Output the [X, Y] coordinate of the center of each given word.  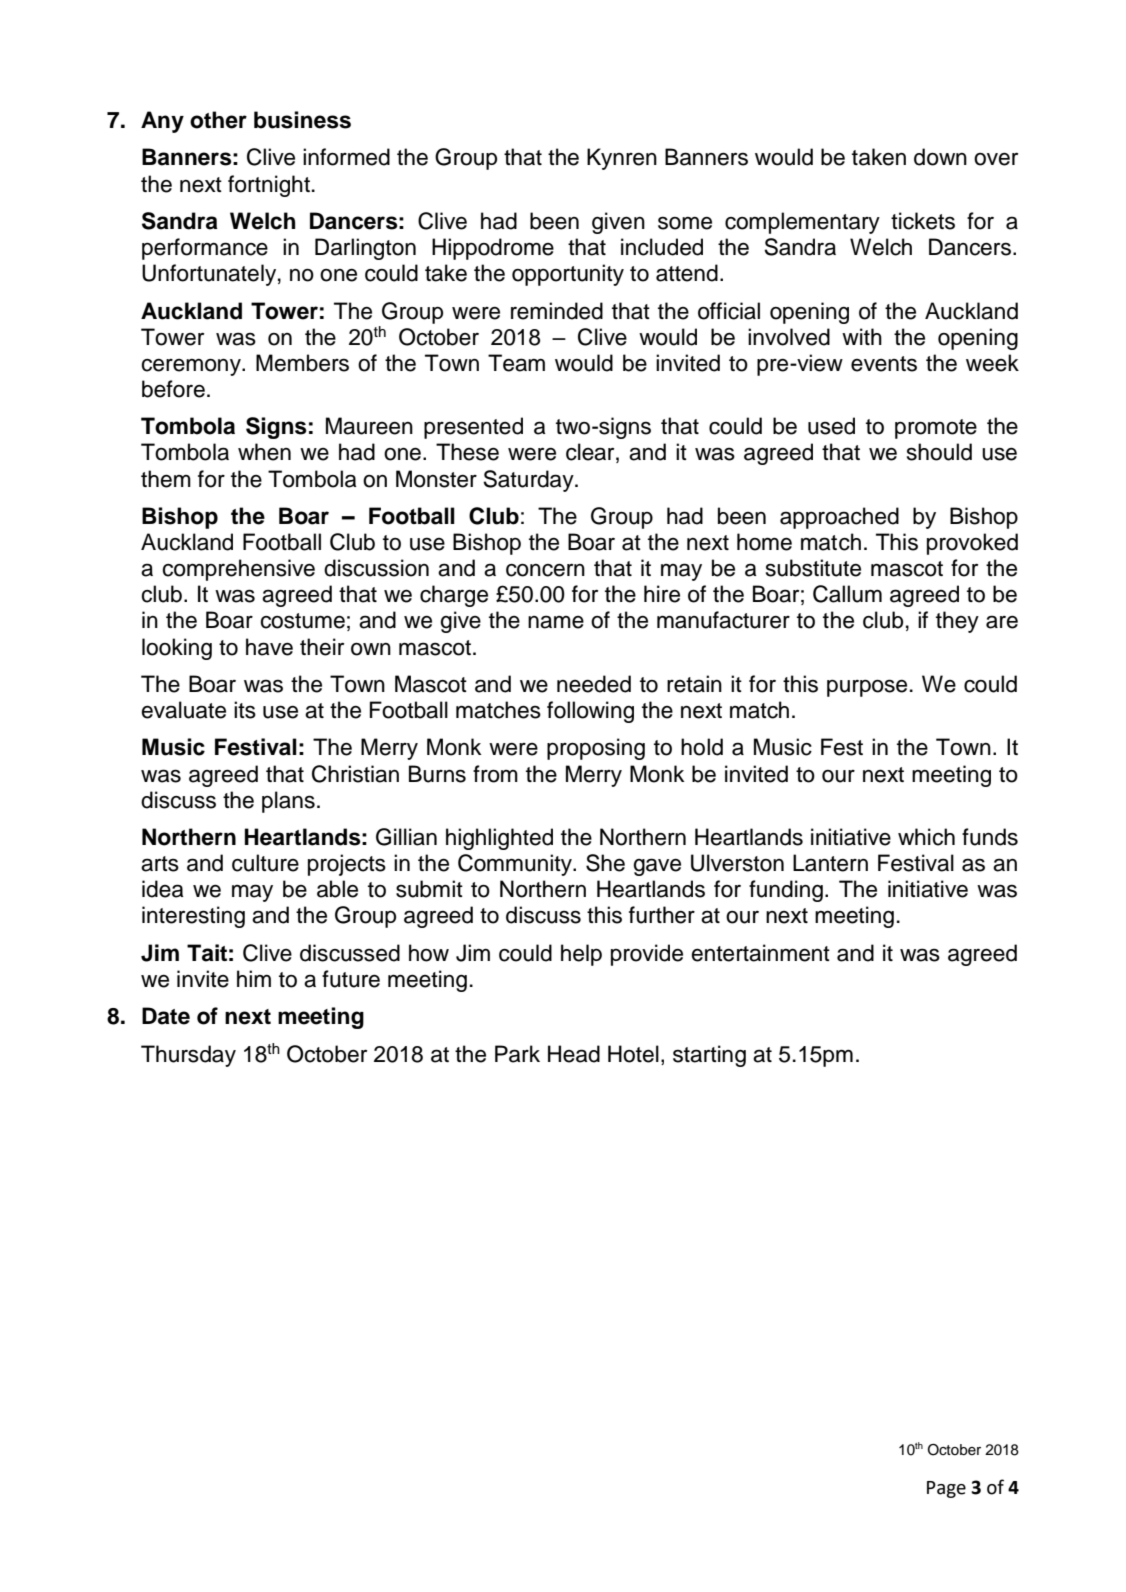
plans [288, 802]
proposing [596, 749]
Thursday [188, 1056]
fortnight [269, 186]
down [940, 157]
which [926, 837]
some [685, 223]
